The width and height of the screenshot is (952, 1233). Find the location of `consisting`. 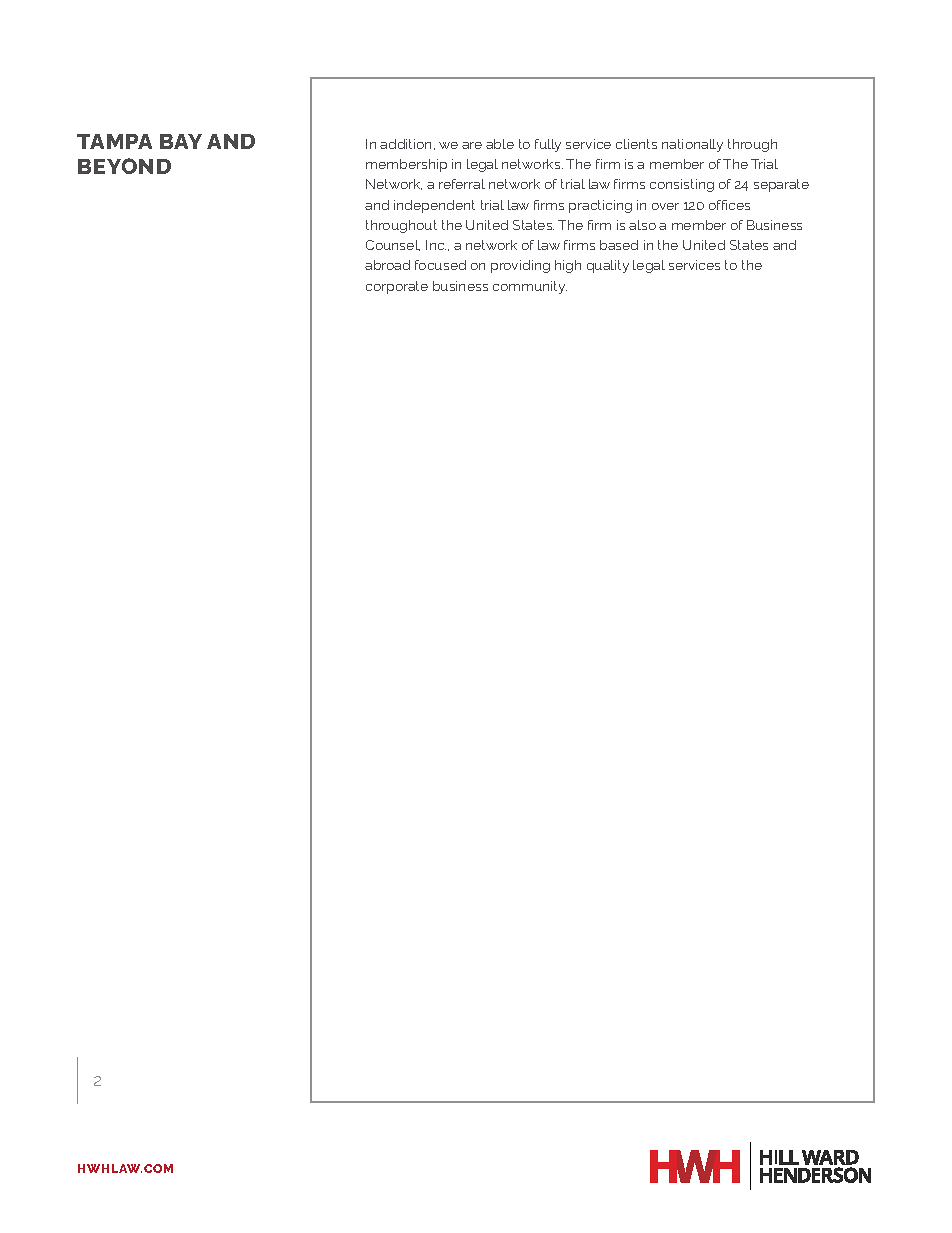

consisting is located at coordinates (682, 185).
